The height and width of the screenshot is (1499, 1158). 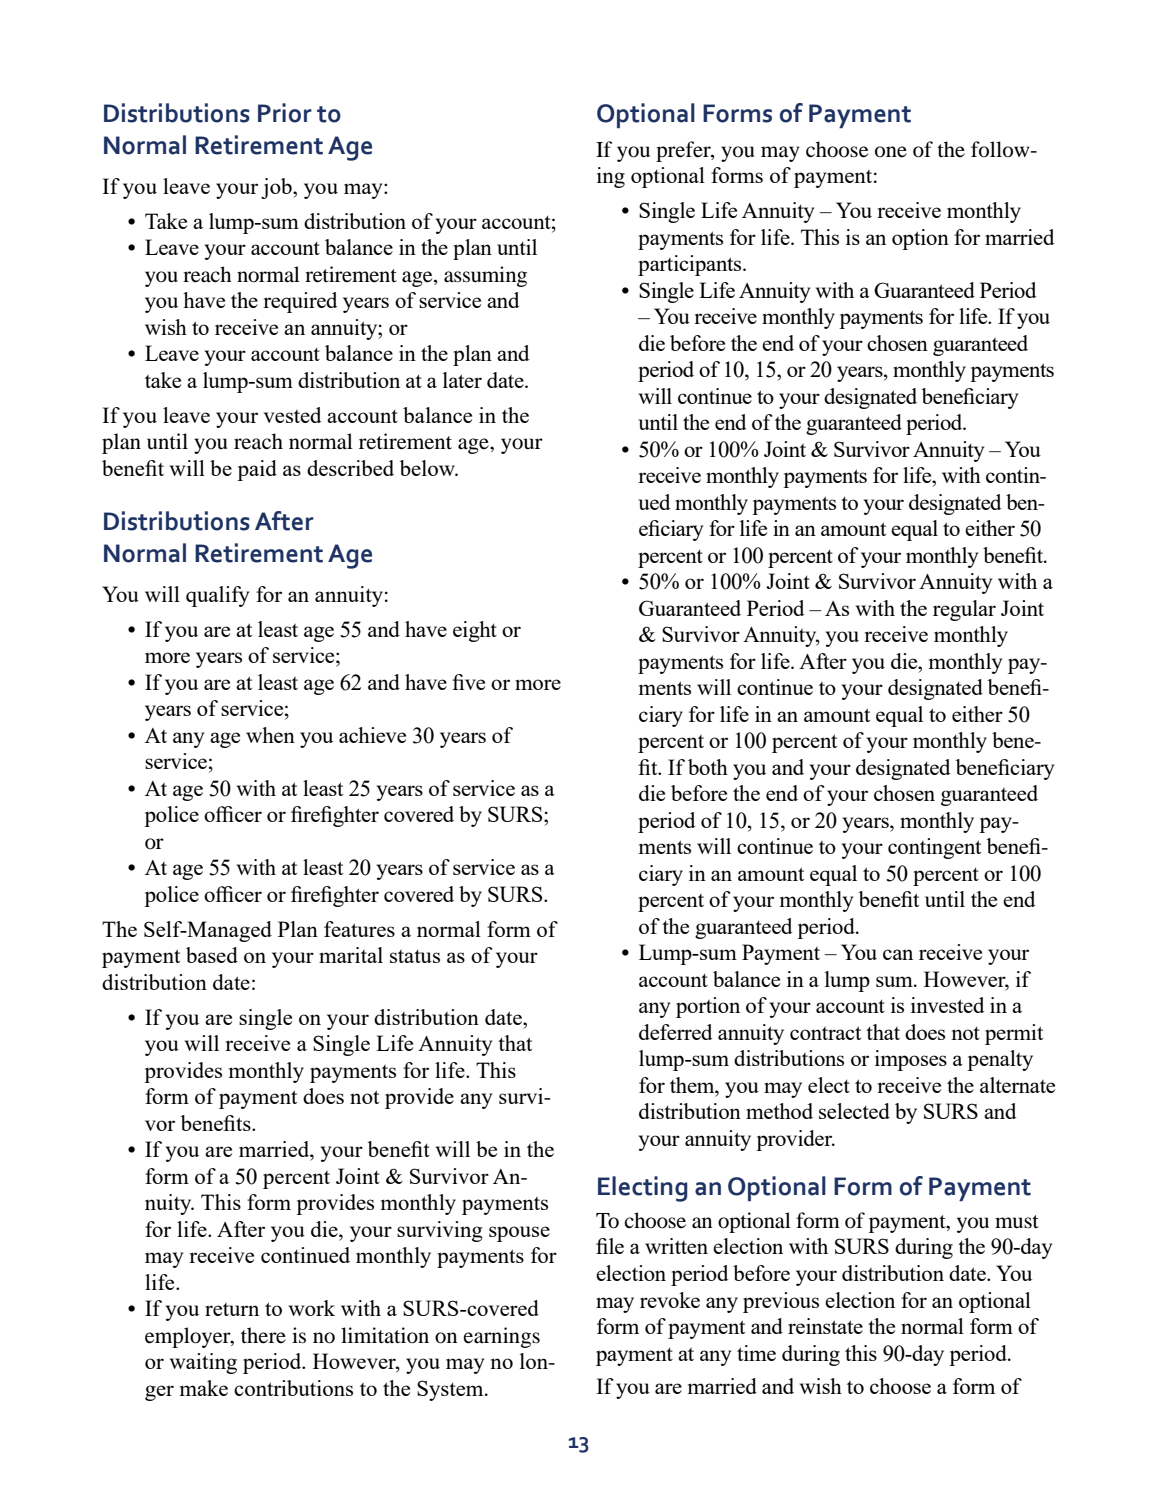 I want to click on there, so click(x=263, y=1335).
